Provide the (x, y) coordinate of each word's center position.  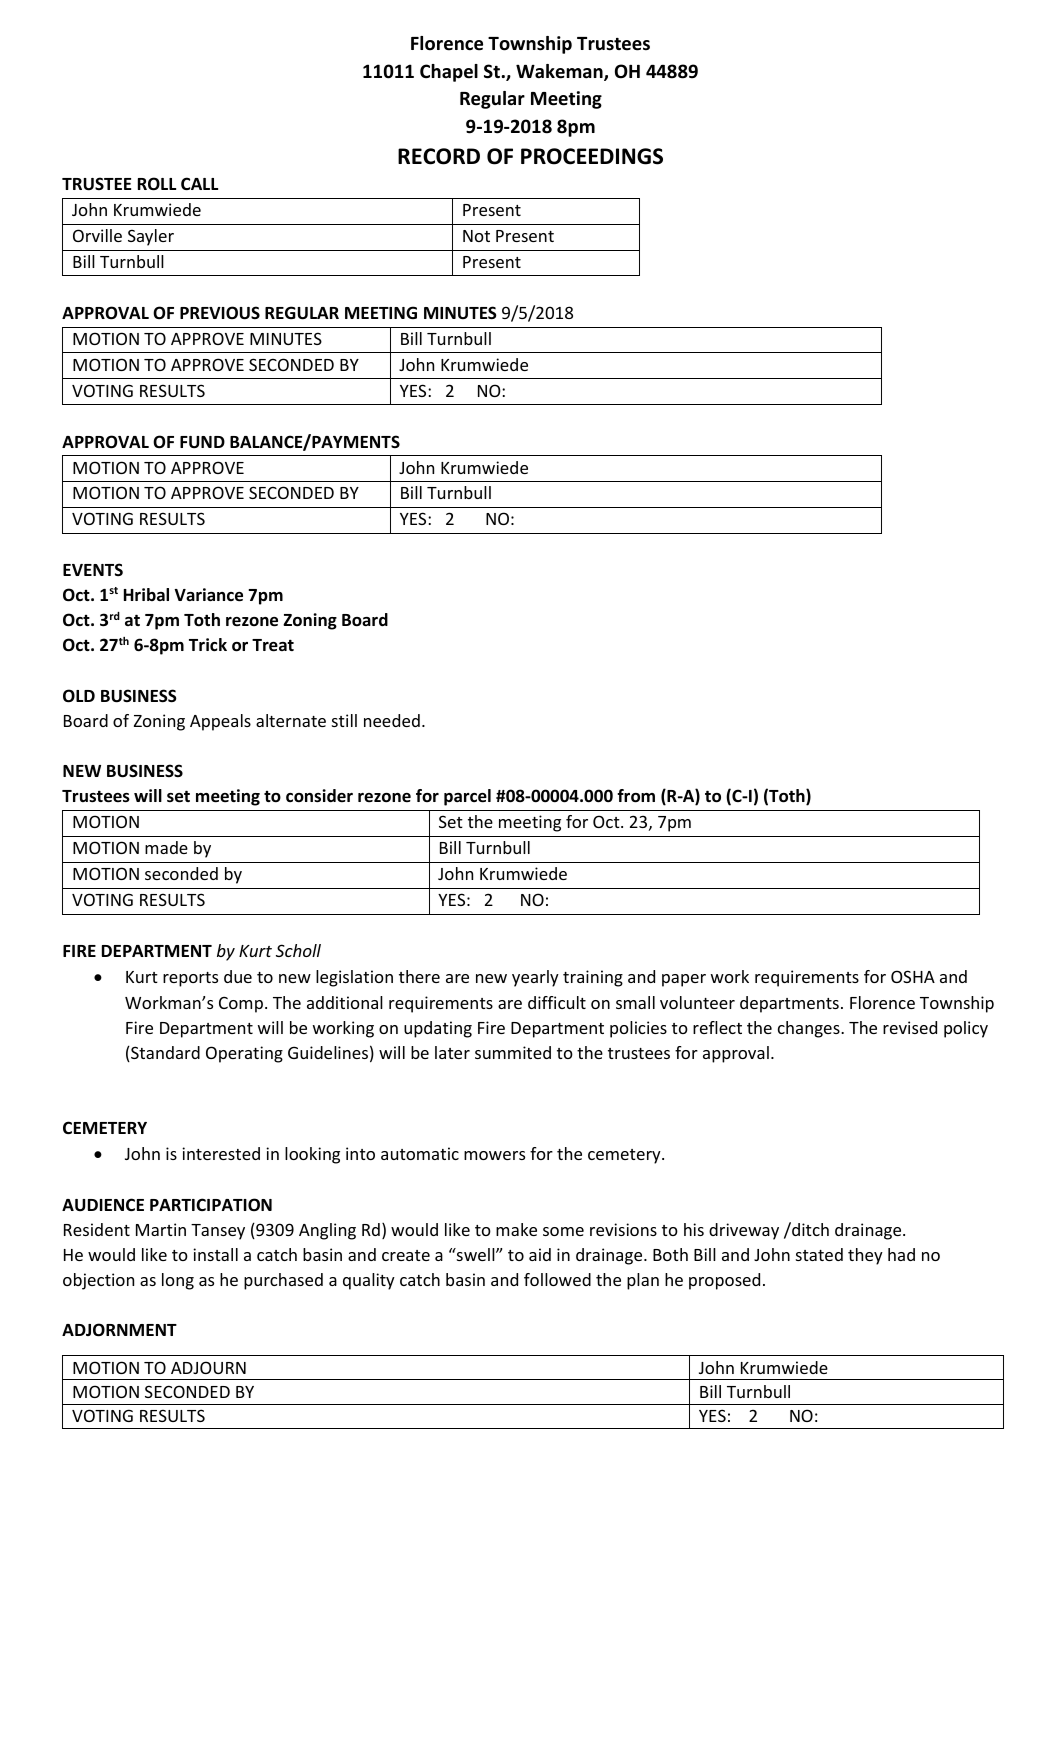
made (166, 847)
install (215, 1254)
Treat (273, 645)
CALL (199, 183)
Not (476, 236)
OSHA (913, 976)
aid (540, 1254)
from (636, 796)
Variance (208, 595)
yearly (535, 978)
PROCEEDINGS (592, 156)
